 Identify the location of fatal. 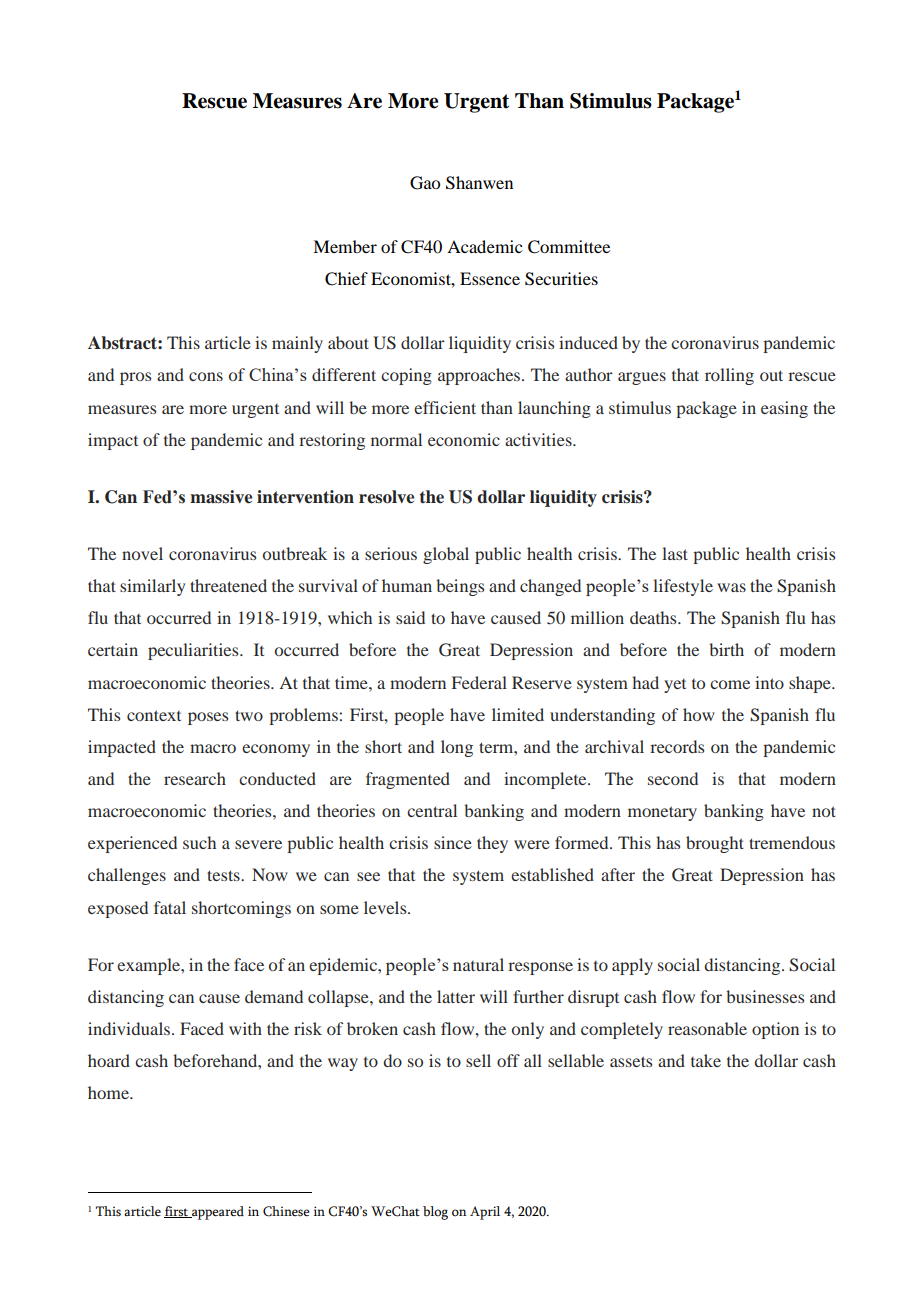
(170, 907).
